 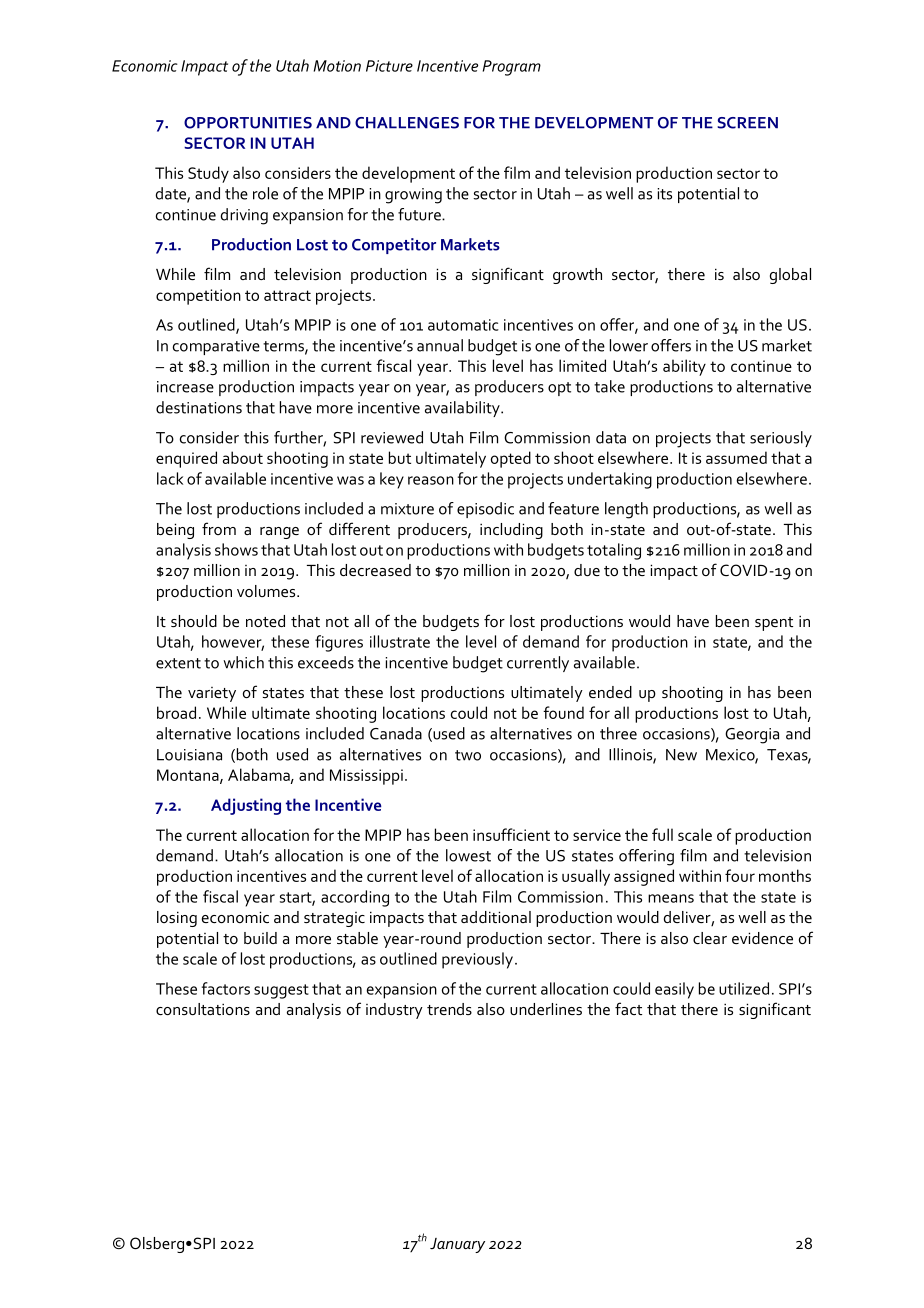 What do you see at coordinates (248, 123) in the screenshot?
I see `OPPORTUNITIES` at bounding box center [248, 123].
